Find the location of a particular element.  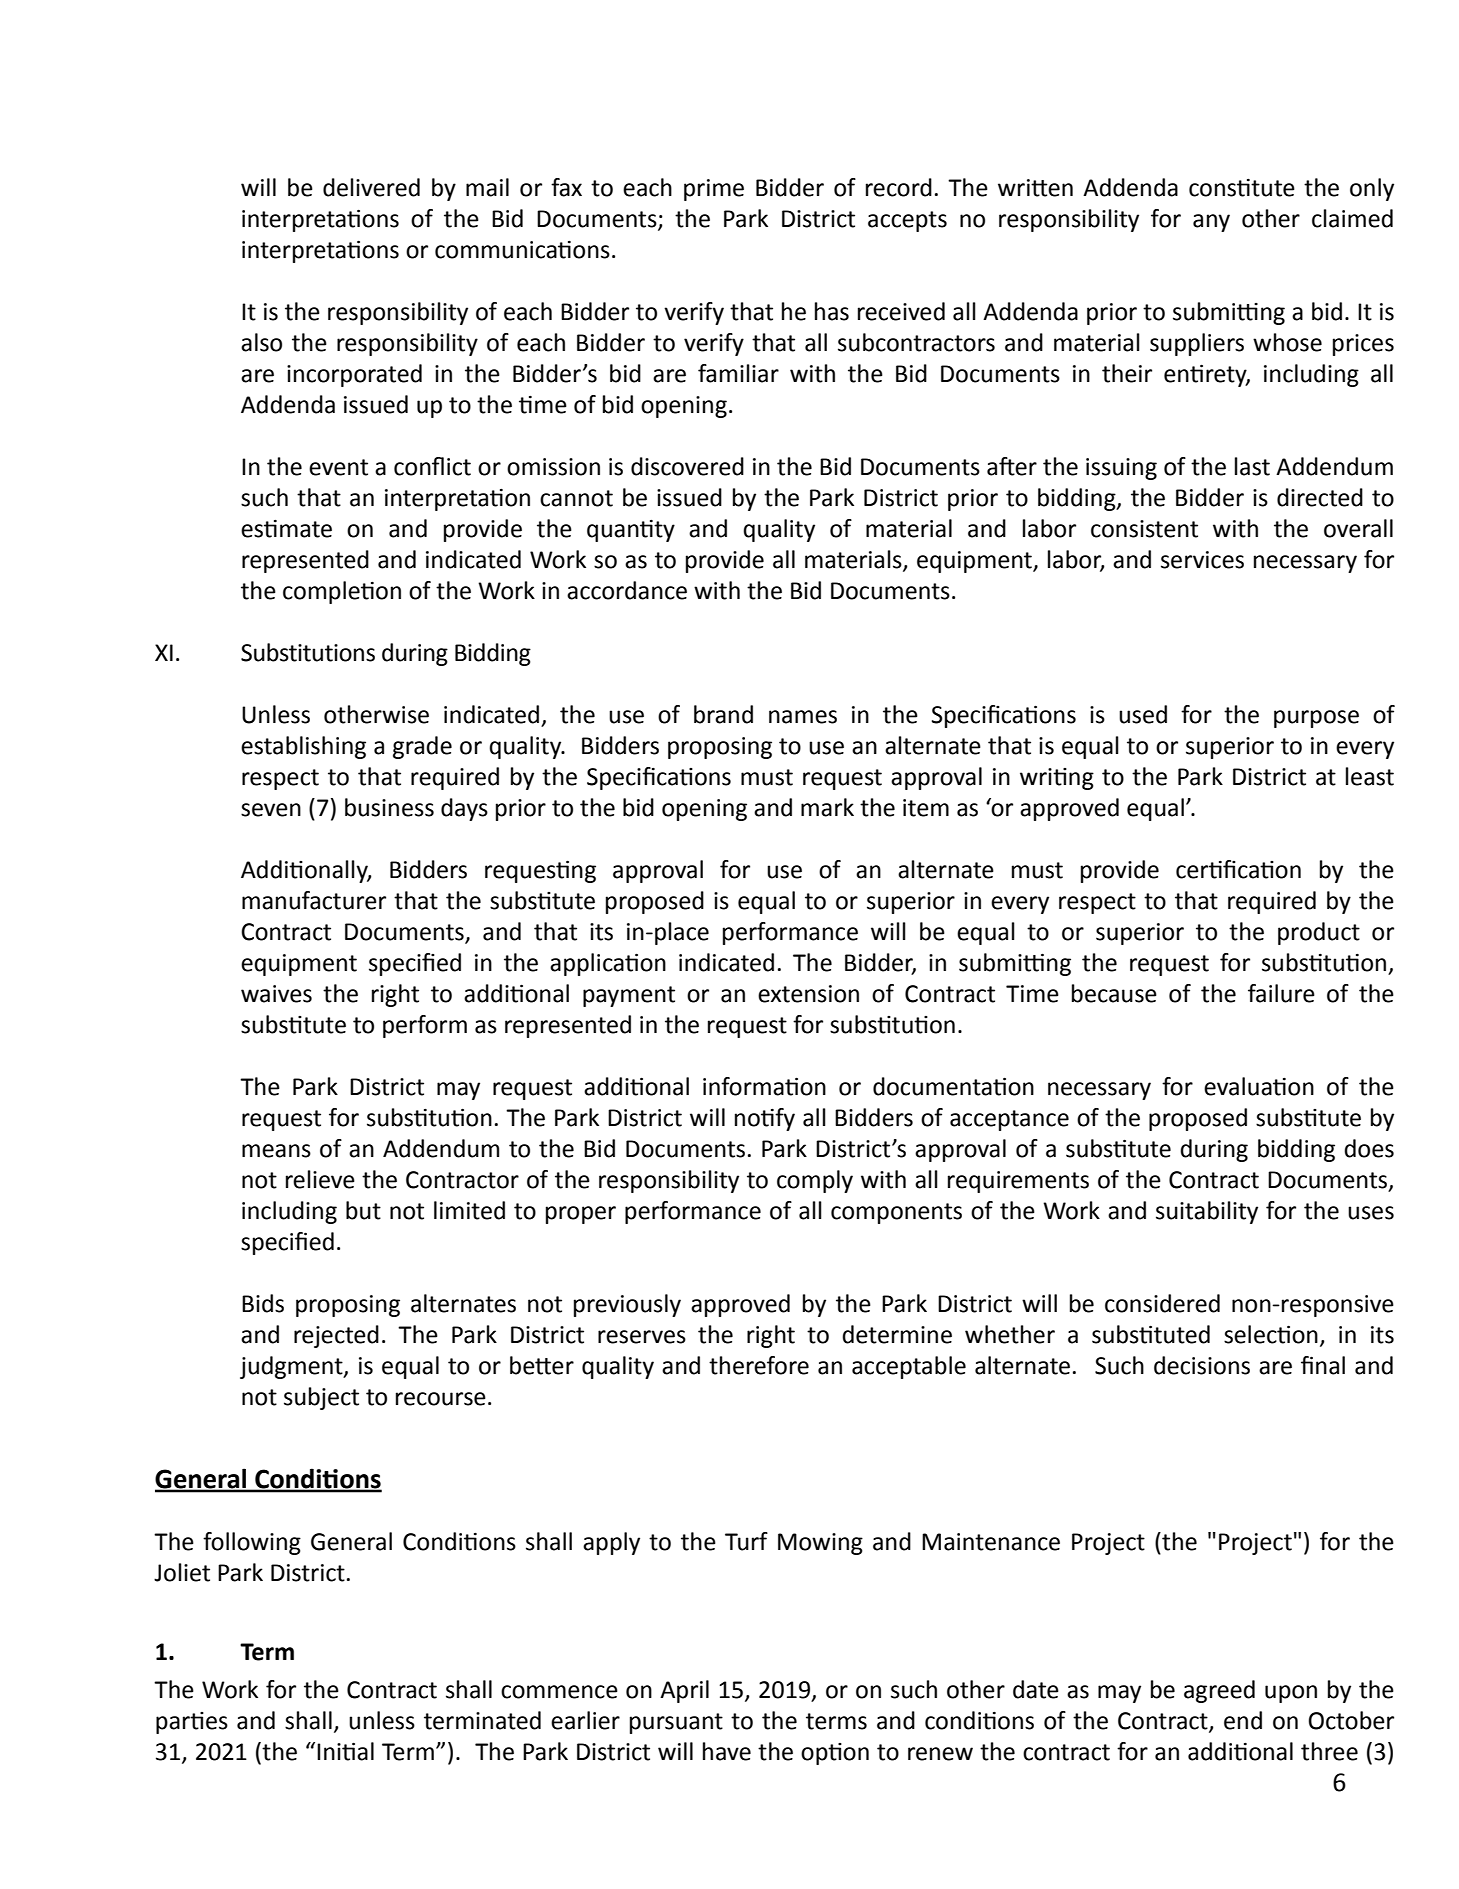

but is located at coordinates (363, 1210).
